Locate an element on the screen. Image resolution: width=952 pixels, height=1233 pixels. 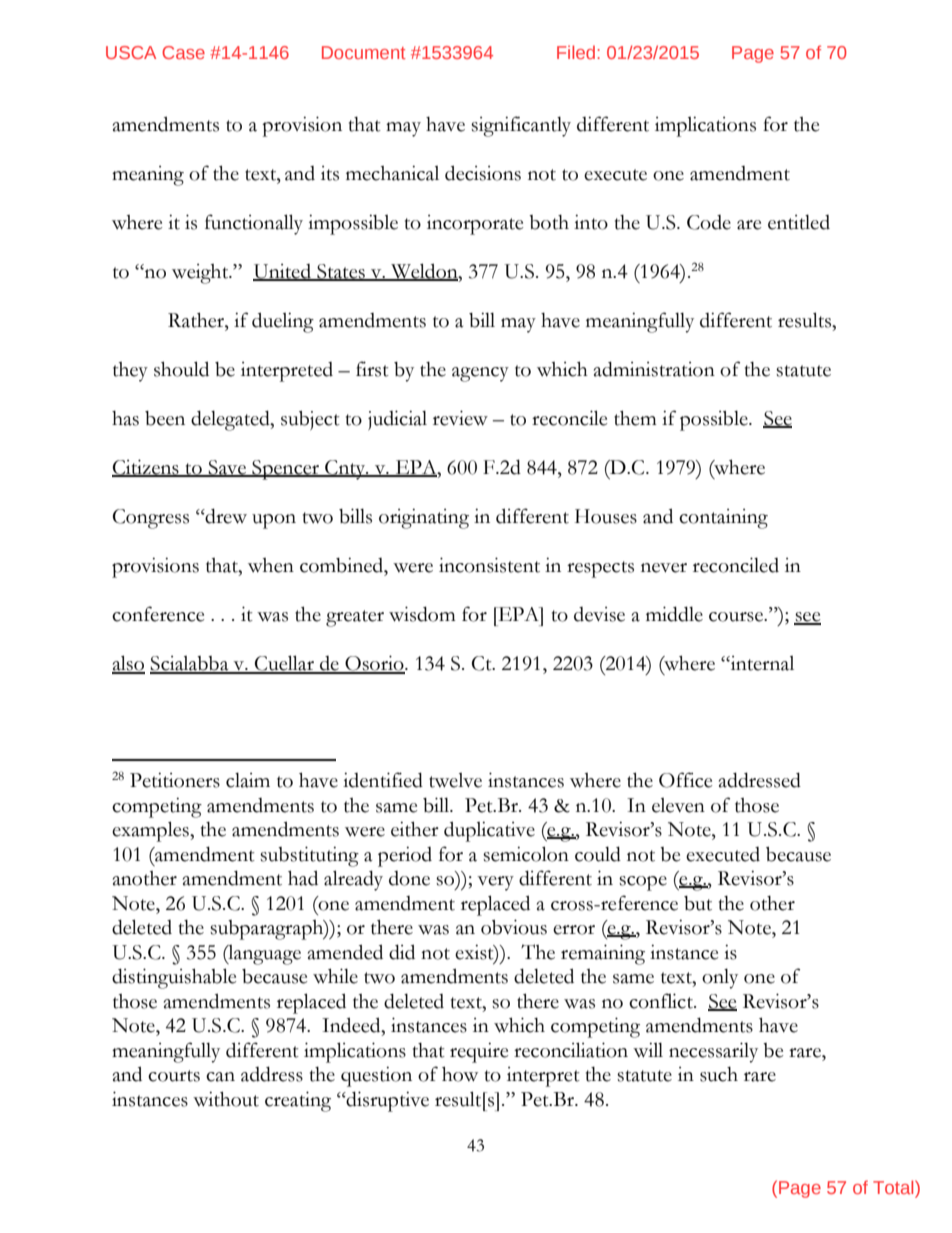
Case is located at coordinates (183, 52).
